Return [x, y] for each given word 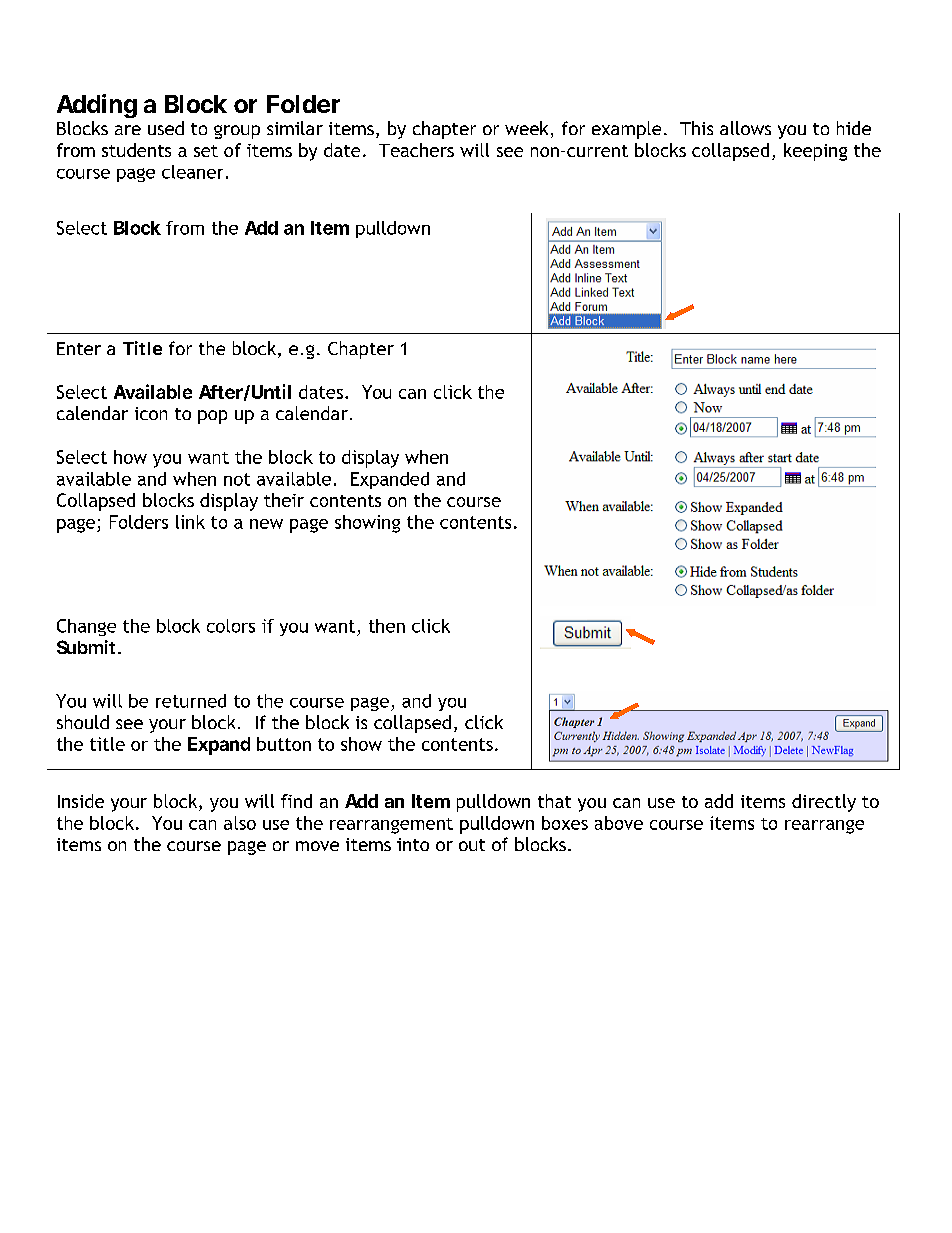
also [240, 823]
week [526, 128]
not [237, 479]
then [387, 626]
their [284, 500]
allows [745, 128]
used [166, 128]
